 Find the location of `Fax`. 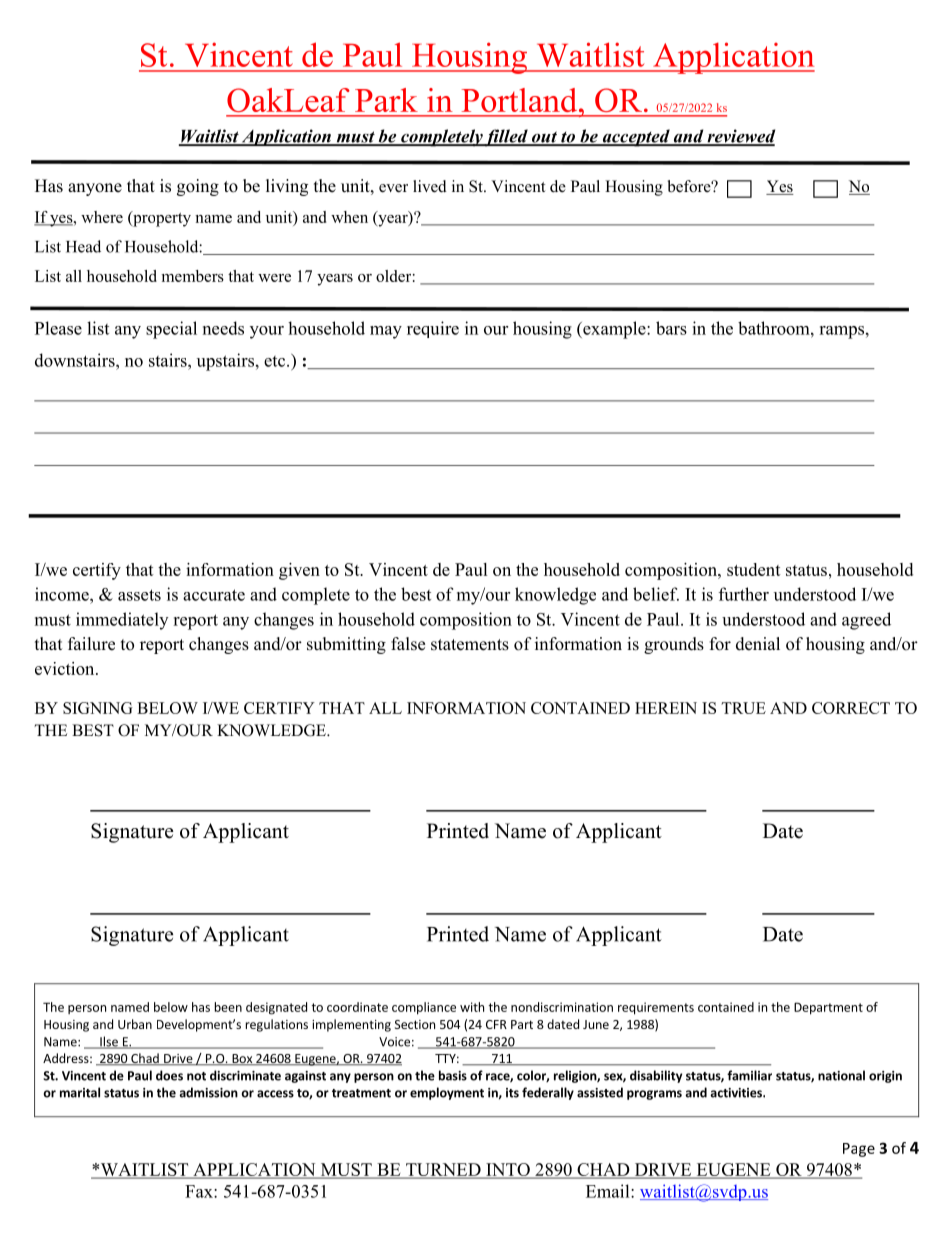

Fax is located at coordinates (200, 1191).
